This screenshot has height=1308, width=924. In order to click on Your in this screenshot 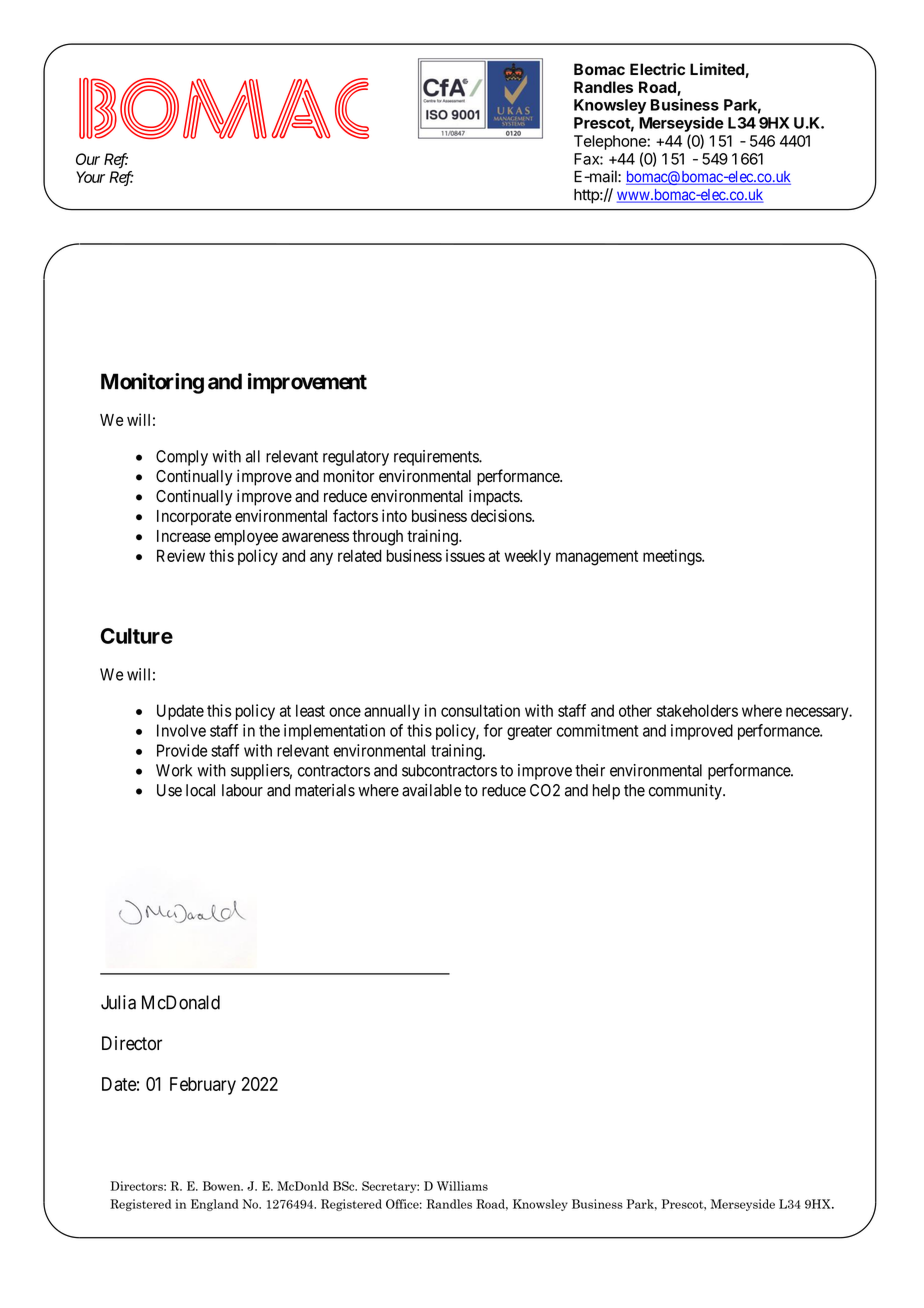, I will do `click(90, 177)`.
